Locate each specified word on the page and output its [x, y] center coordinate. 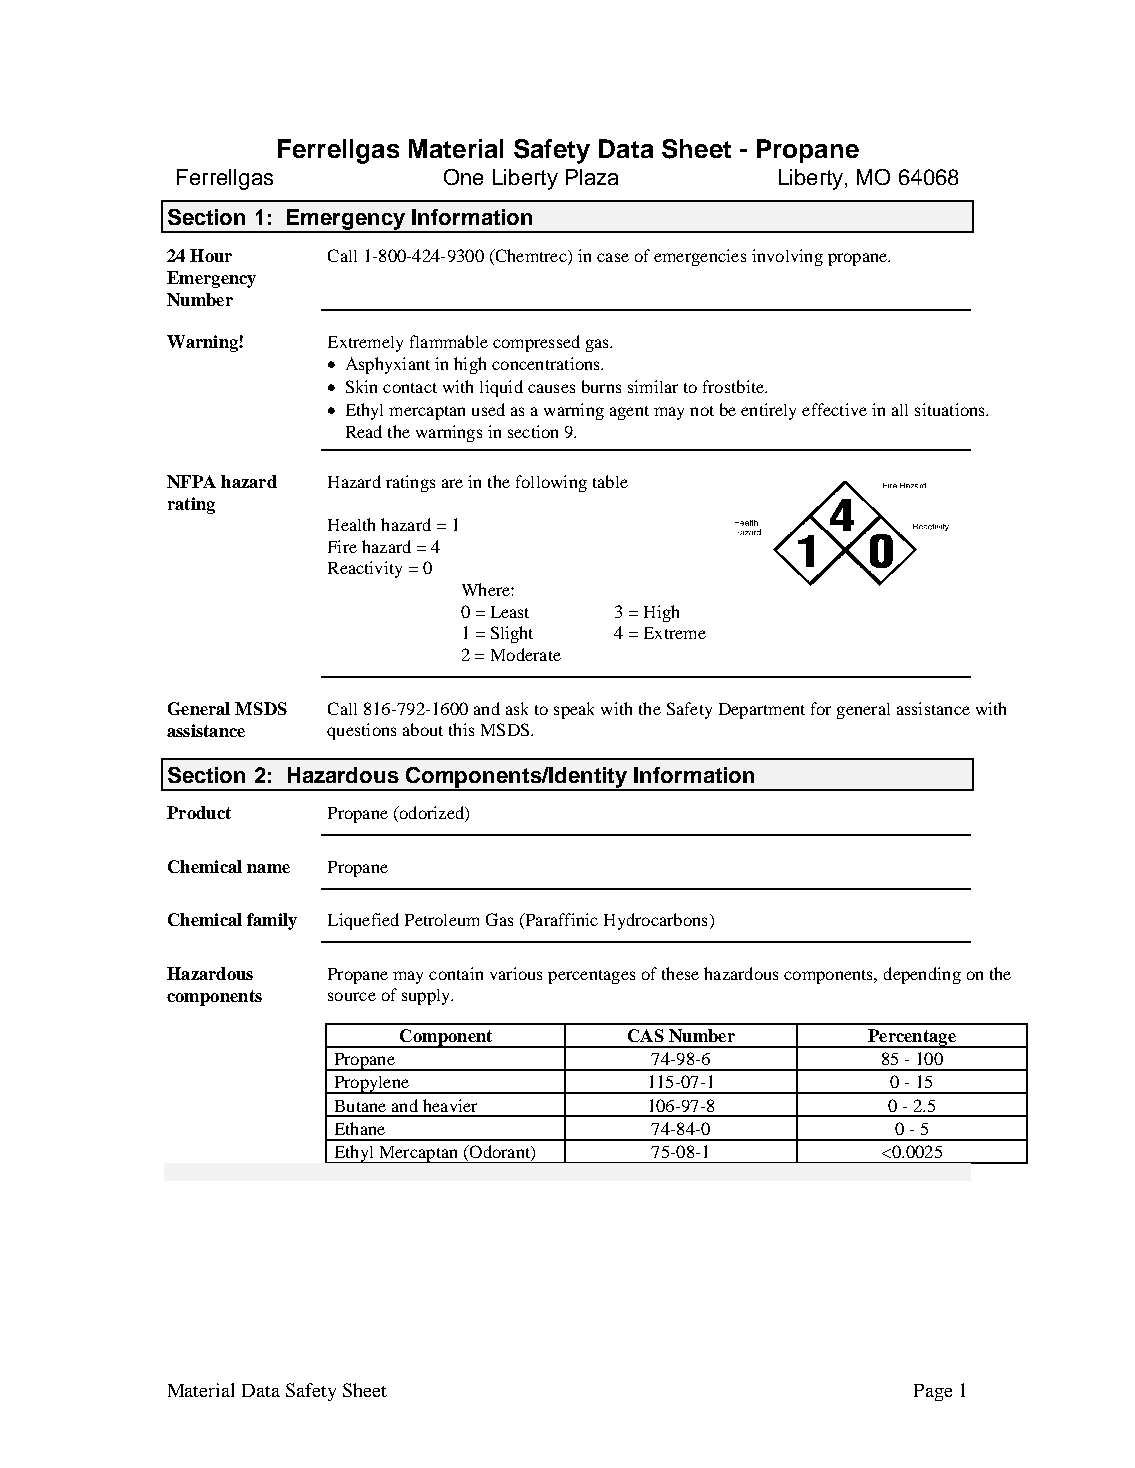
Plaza [592, 177]
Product [199, 812]
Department [762, 711]
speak [574, 710]
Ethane [360, 1128]
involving [787, 257]
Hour [211, 255]
